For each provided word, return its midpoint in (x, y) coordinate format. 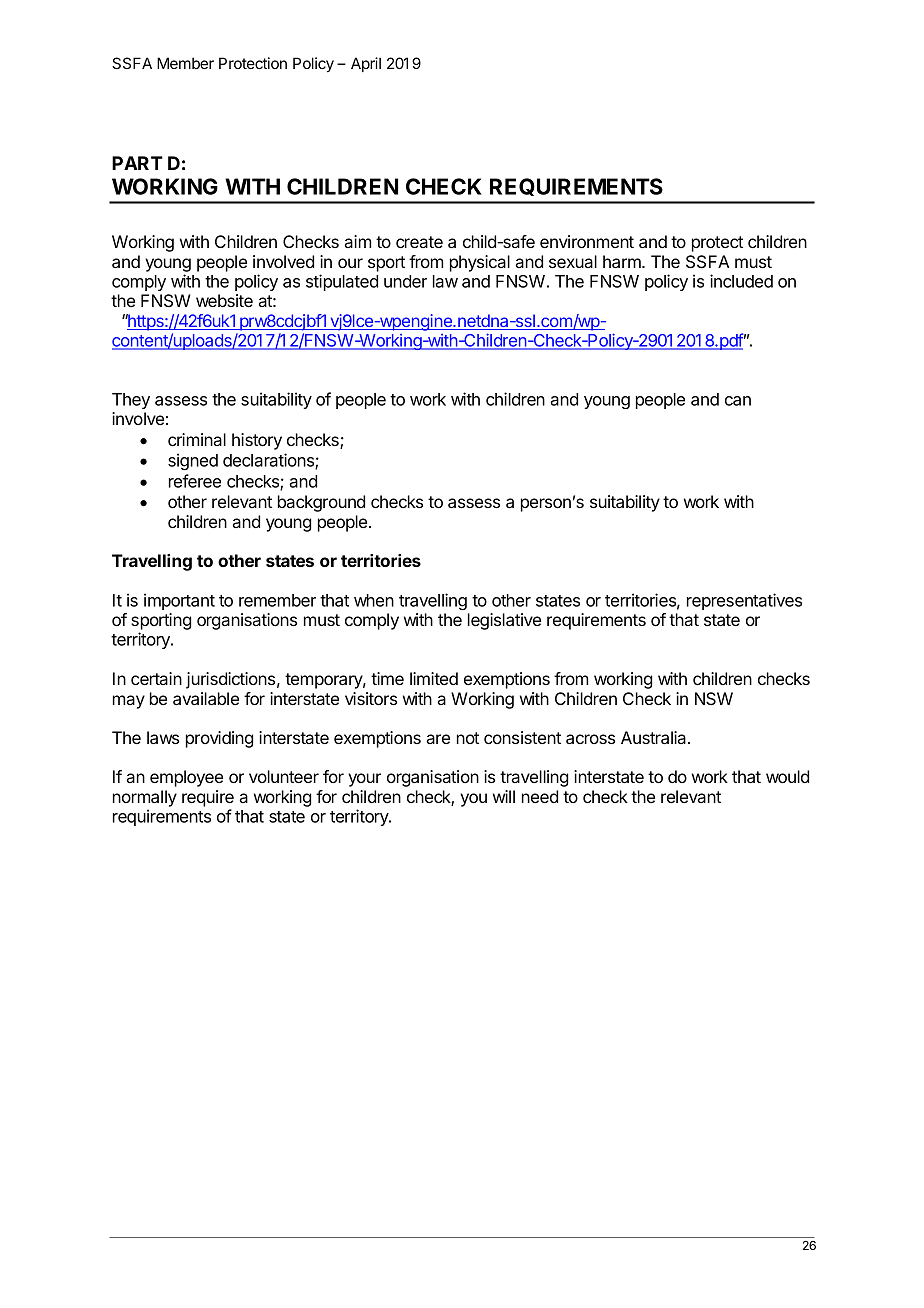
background (321, 503)
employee (186, 778)
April (366, 64)
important (179, 601)
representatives (744, 601)
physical (480, 263)
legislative (504, 621)
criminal (197, 439)
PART (137, 163)
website (224, 300)
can (738, 401)
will (504, 796)
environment (587, 241)
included (741, 281)
